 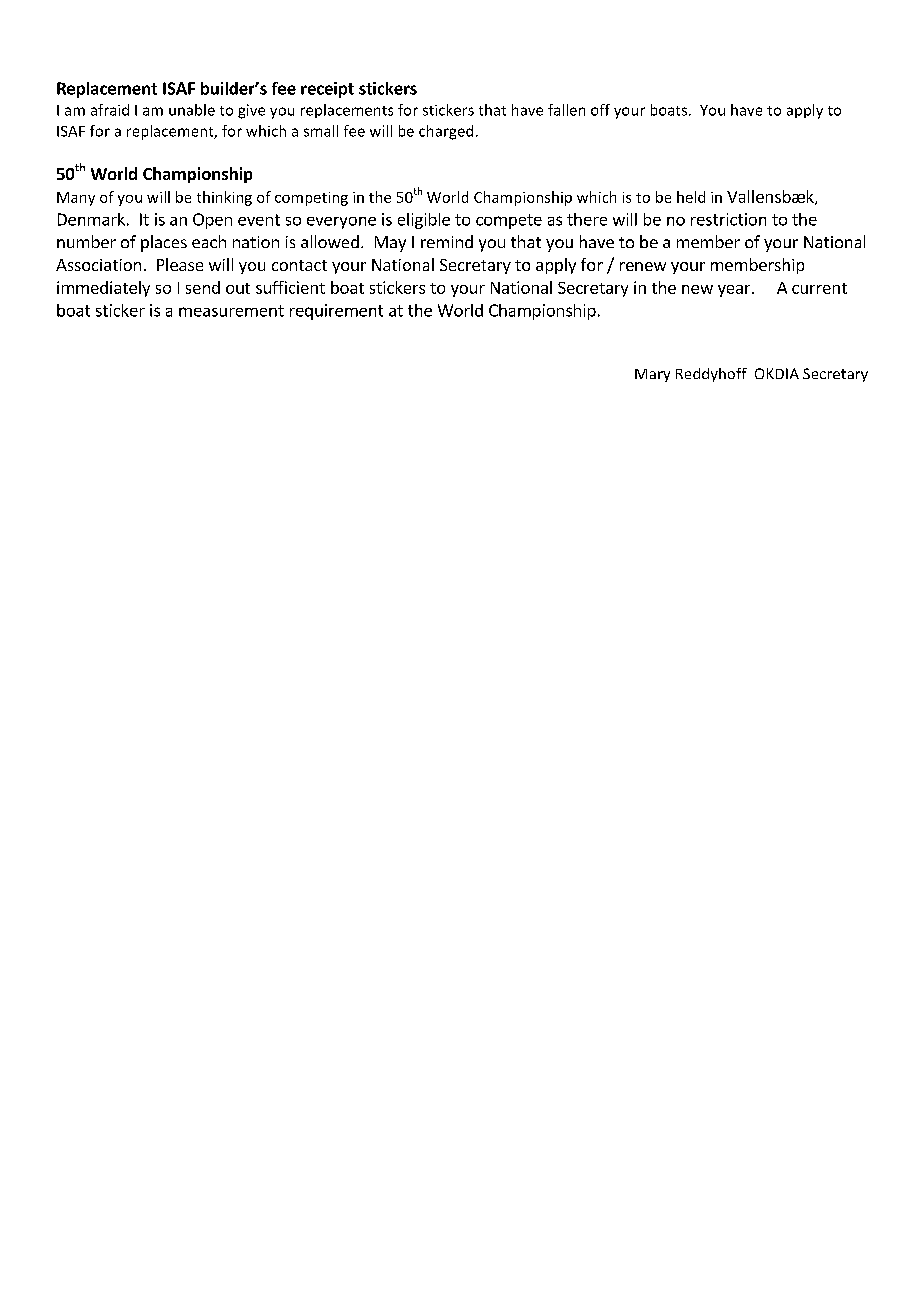 I want to click on held, so click(x=691, y=197).
